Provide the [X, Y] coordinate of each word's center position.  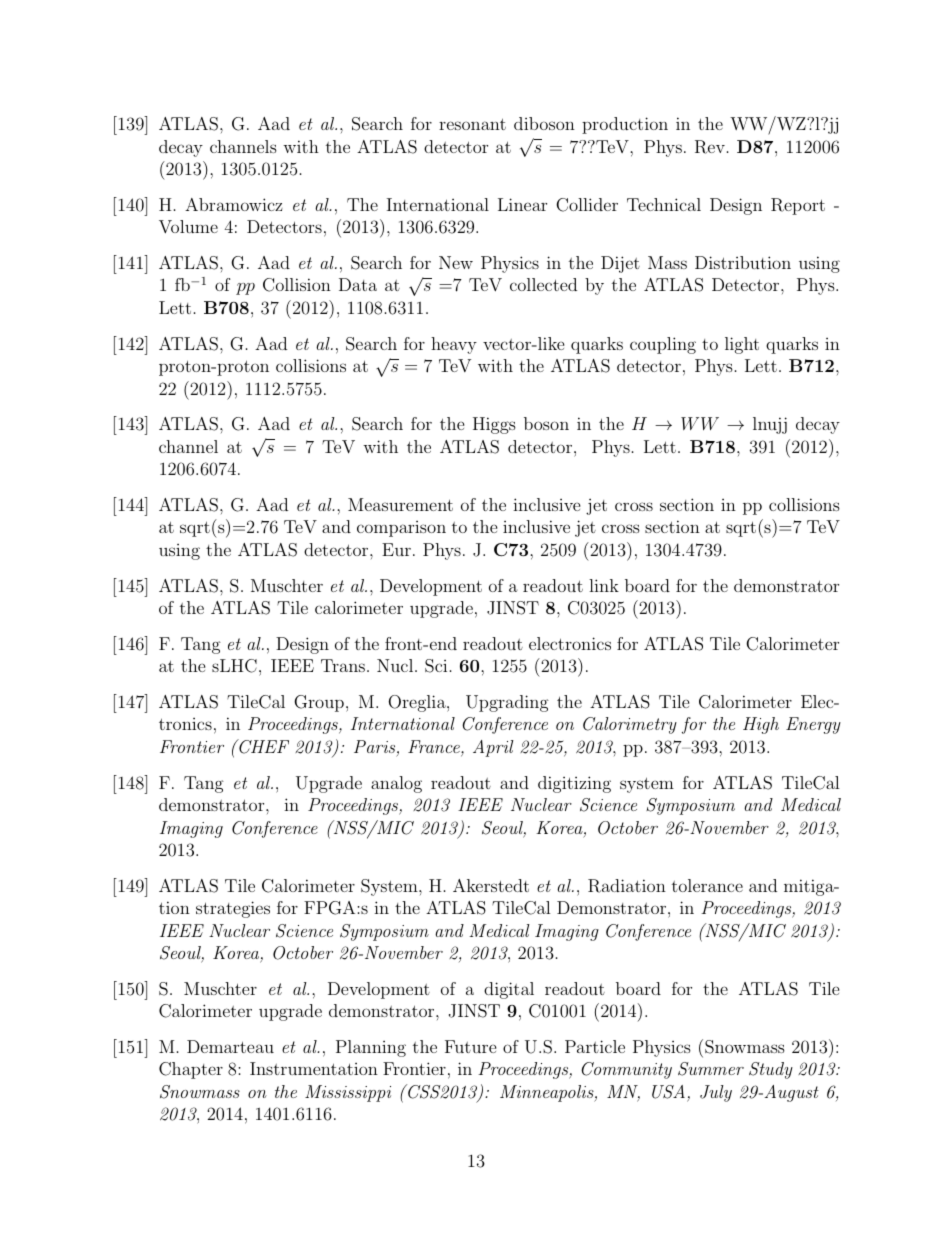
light [742, 345]
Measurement [400, 504]
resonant [472, 124]
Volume [188, 227]
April [493, 748]
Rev [710, 147]
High [761, 725]
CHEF [263, 746]
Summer [711, 1069]
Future [471, 1046]
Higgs [494, 425]
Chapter [191, 1070]
